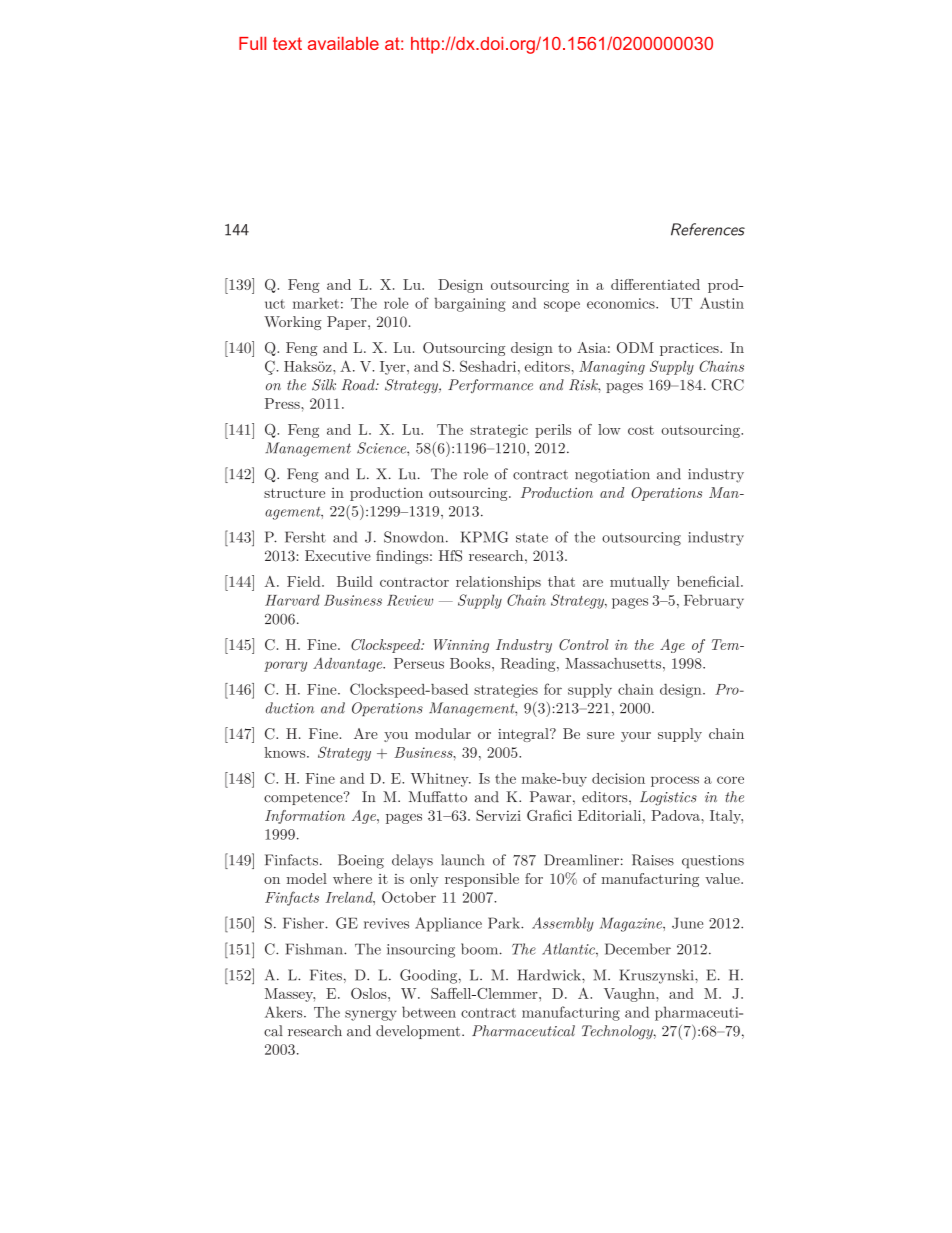 This page has height=1233, width=952. Describe the element at coordinates (290, 995) in the page. I see `Massey` at that location.
